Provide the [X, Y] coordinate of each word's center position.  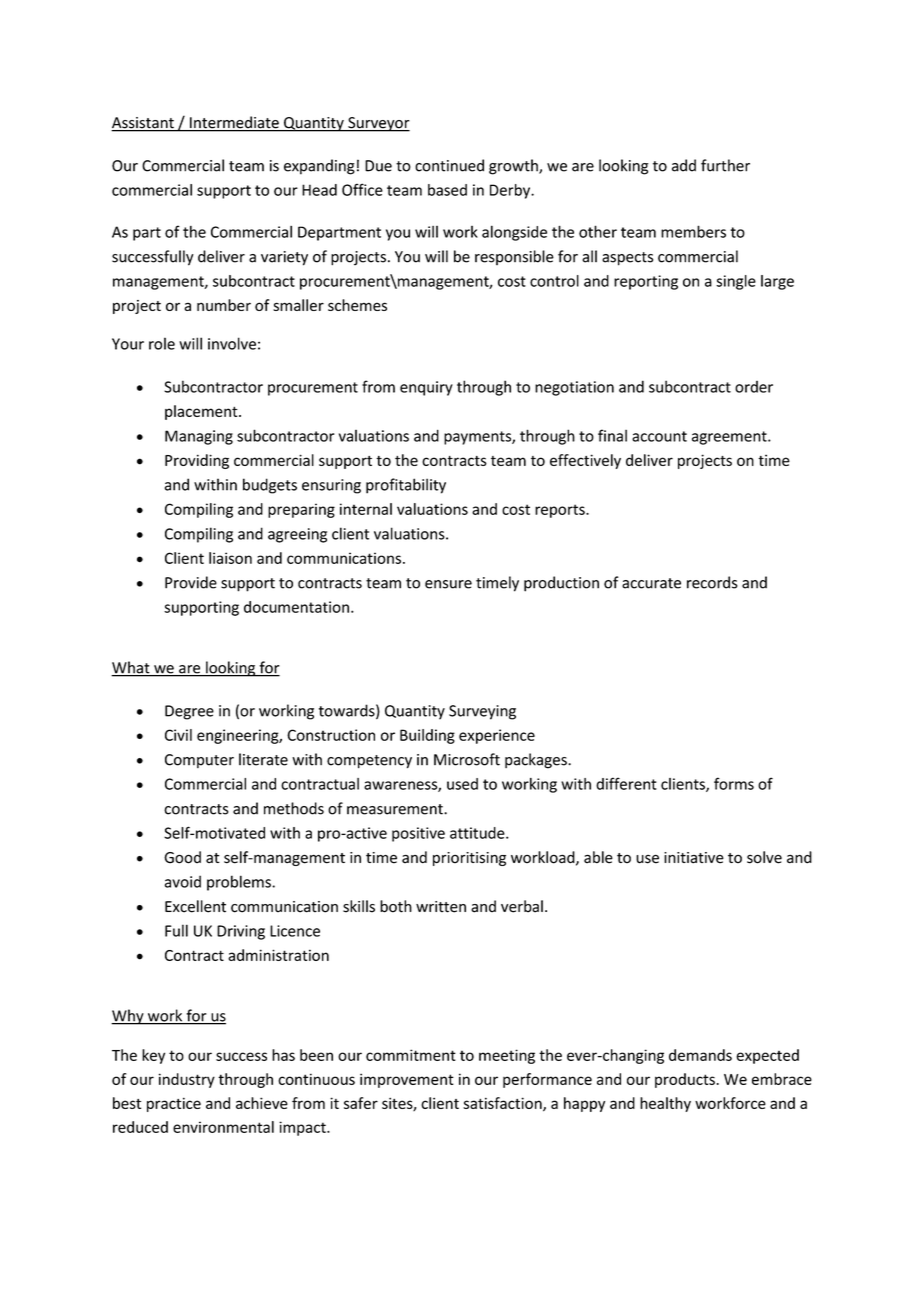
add [684, 165]
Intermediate [234, 123]
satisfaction [503, 1104]
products [685, 1080]
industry [187, 1080]
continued [449, 165]
